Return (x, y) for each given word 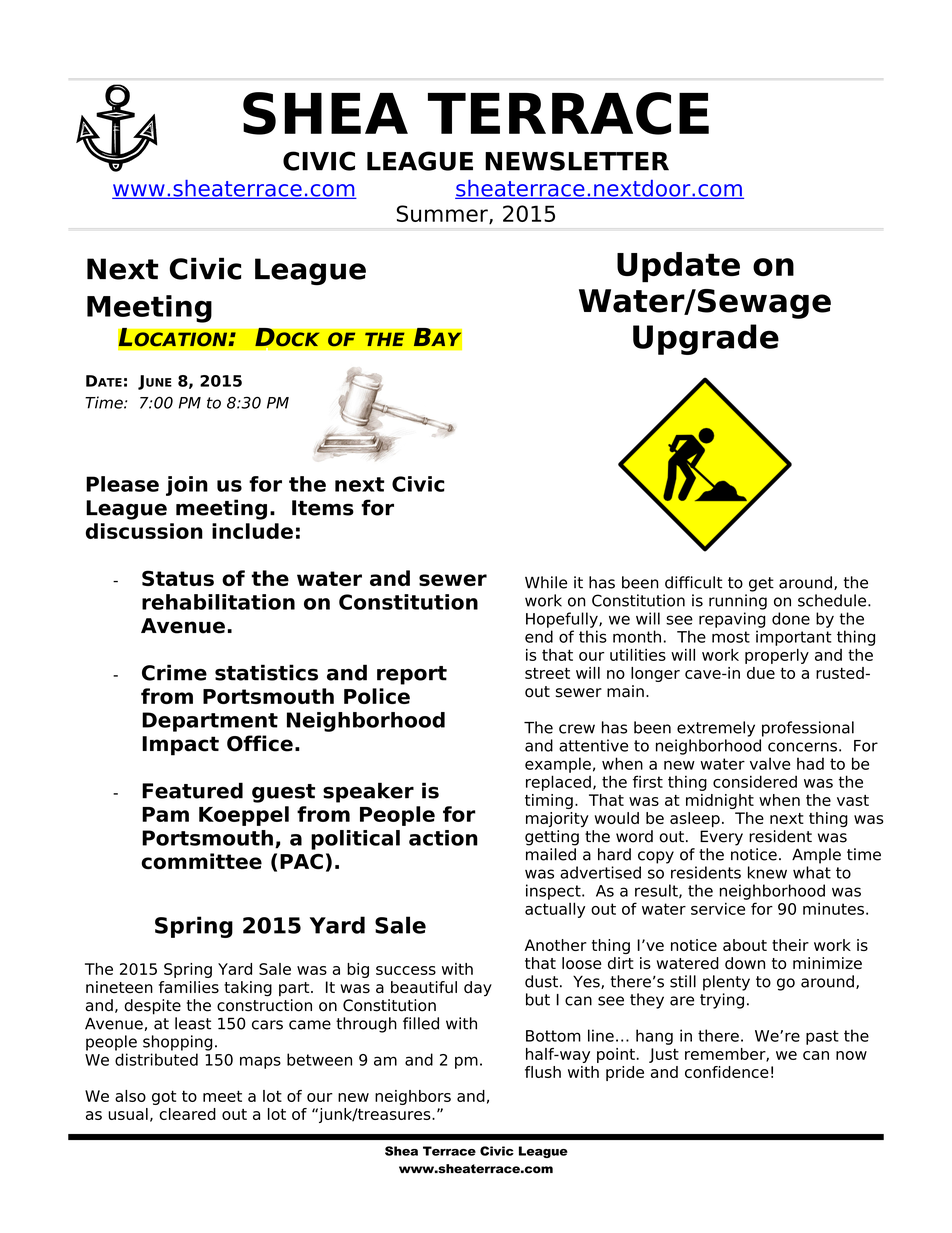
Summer (443, 214)
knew (767, 872)
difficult (693, 582)
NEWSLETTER (577, 161)
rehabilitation (218, 602)
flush (543, 1072)
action (443, 838)
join (187, 486)
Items (323, 508)
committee (201, 861)
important (794, 638)
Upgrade (706, 339)
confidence (727, 1072)
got (164, 1097)
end (539, 636)
